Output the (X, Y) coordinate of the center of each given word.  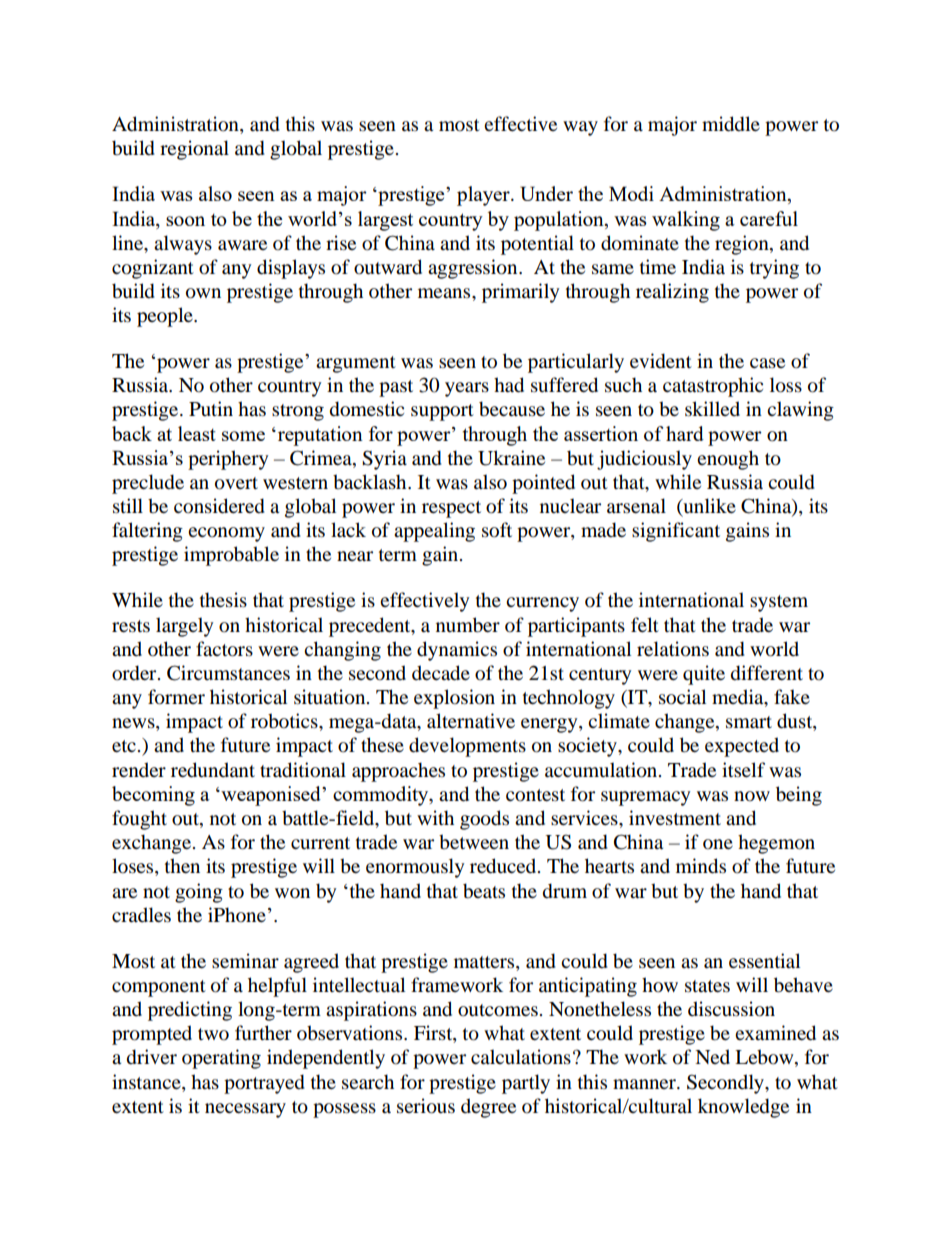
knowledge (743, 1108)
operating (221, 1059)
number (468, 625)
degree (488, 1108)
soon (185, 221)
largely (184, 627)
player (484, 196)
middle (731, 124)
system (779, 603)
